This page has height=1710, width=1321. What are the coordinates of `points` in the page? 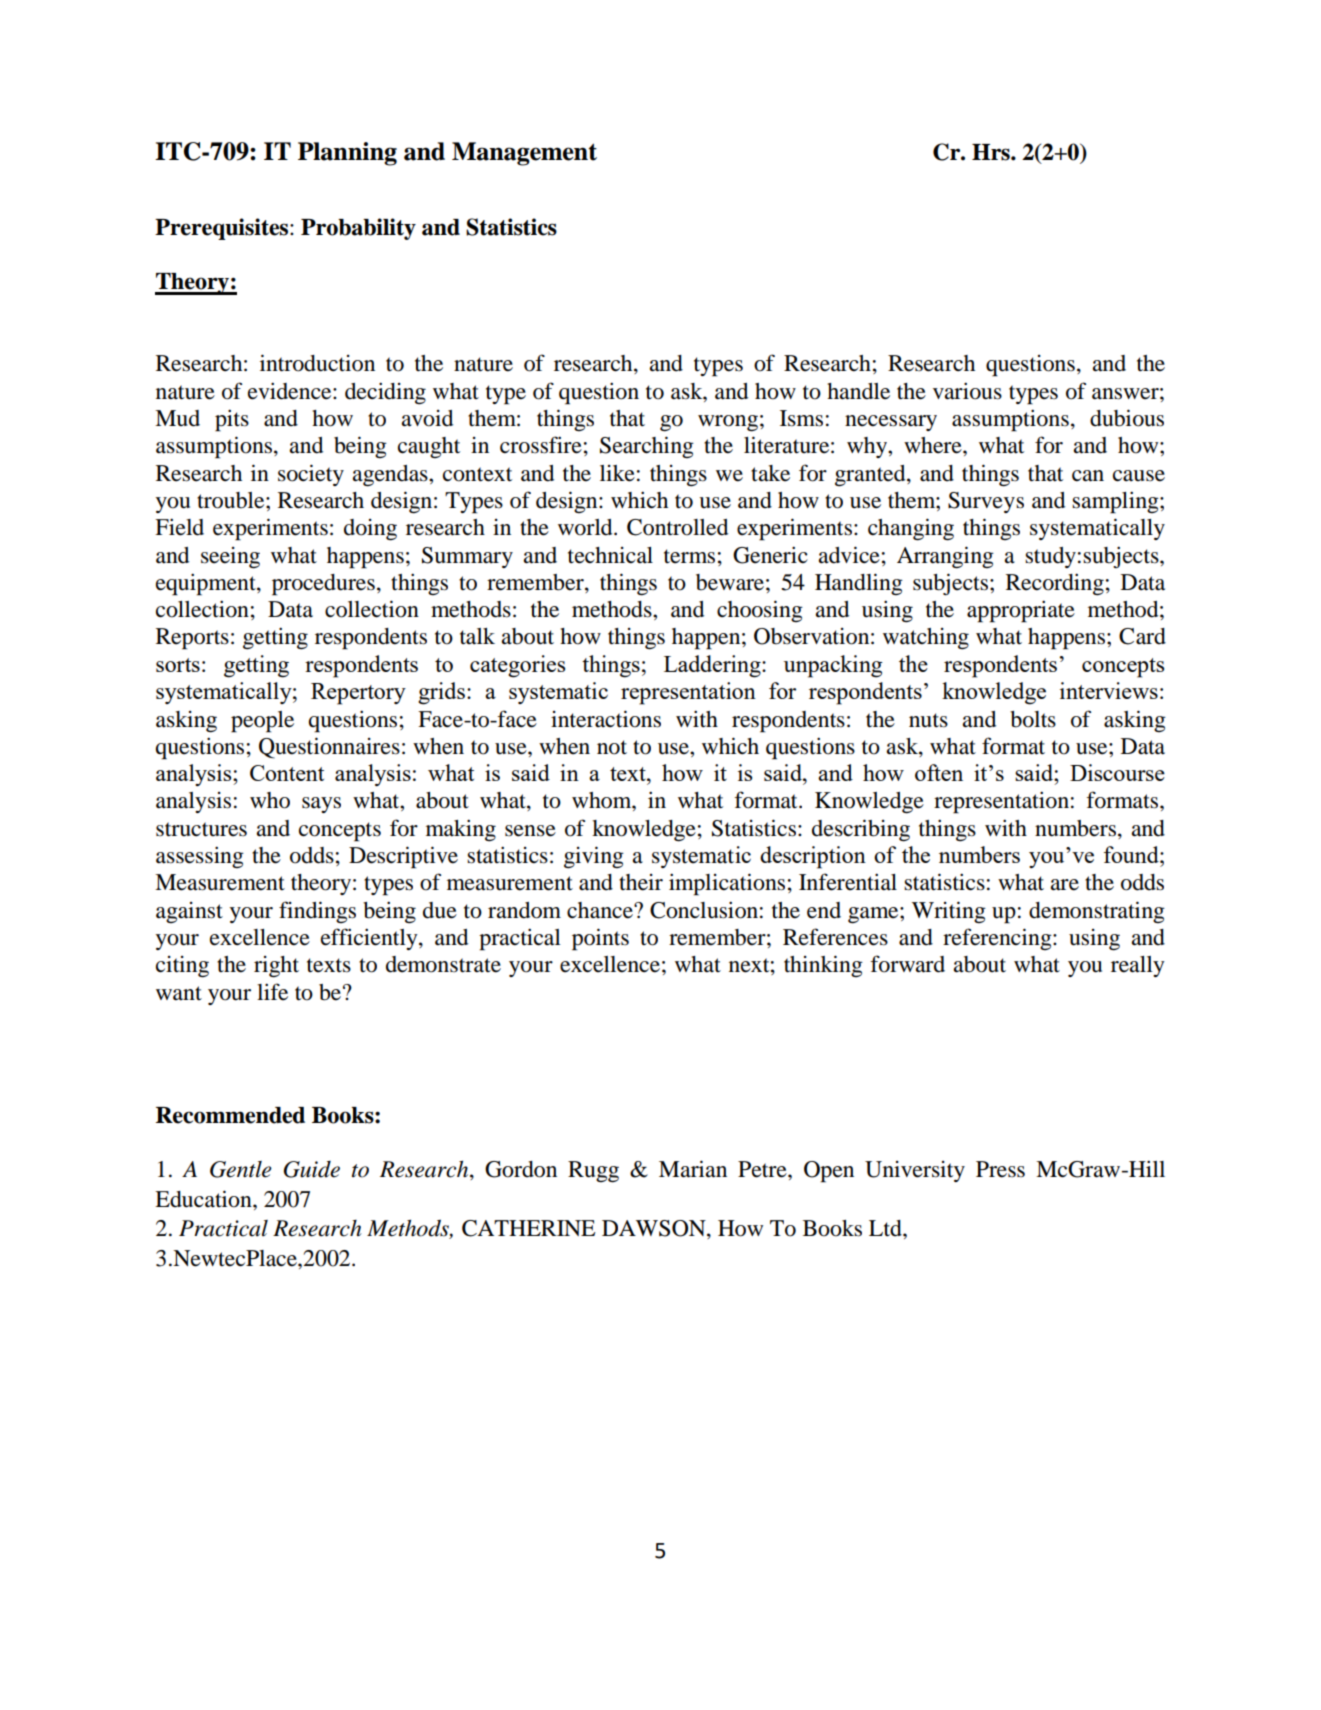 It's located at (600, 939).
